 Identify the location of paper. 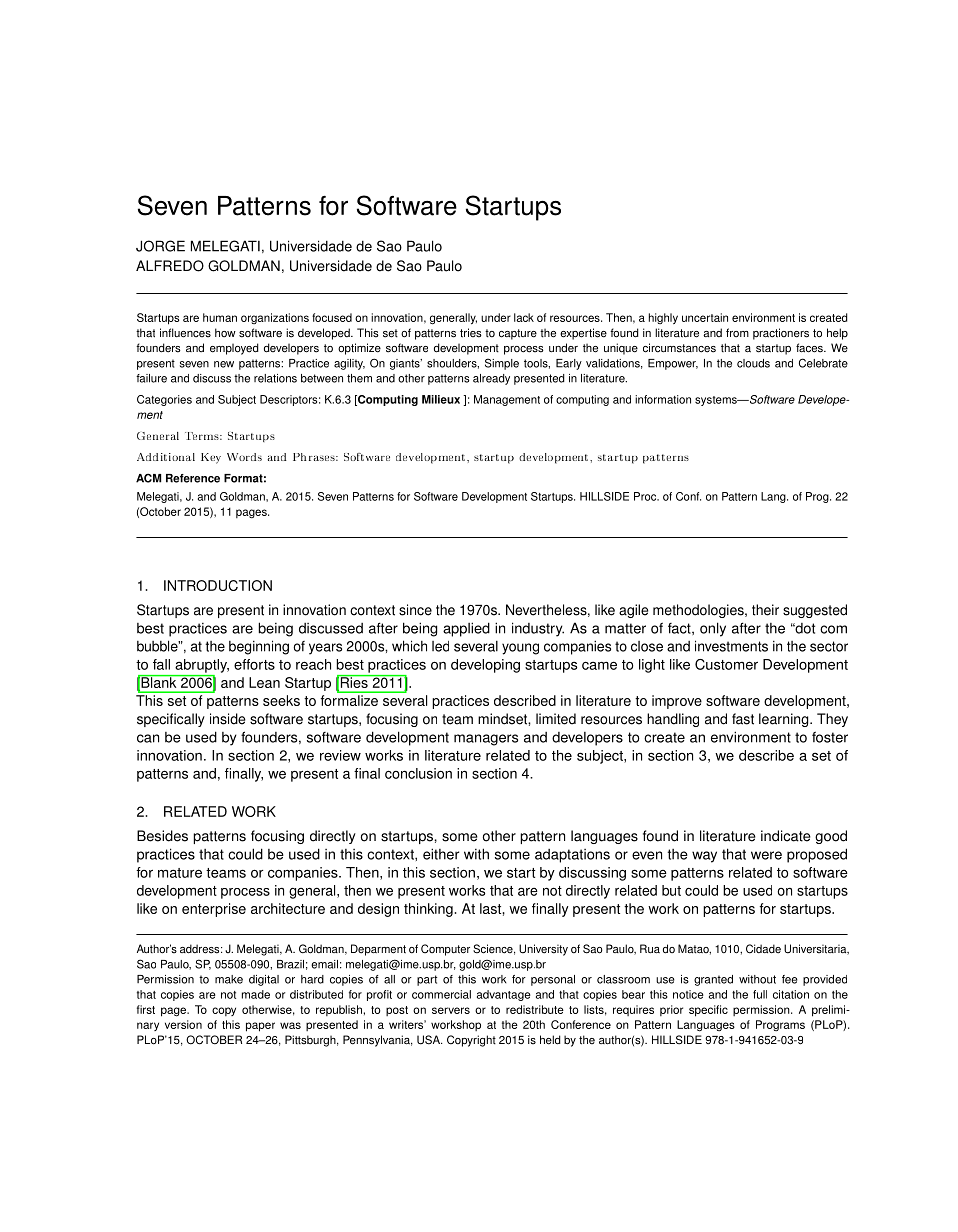
(260, 1027).
